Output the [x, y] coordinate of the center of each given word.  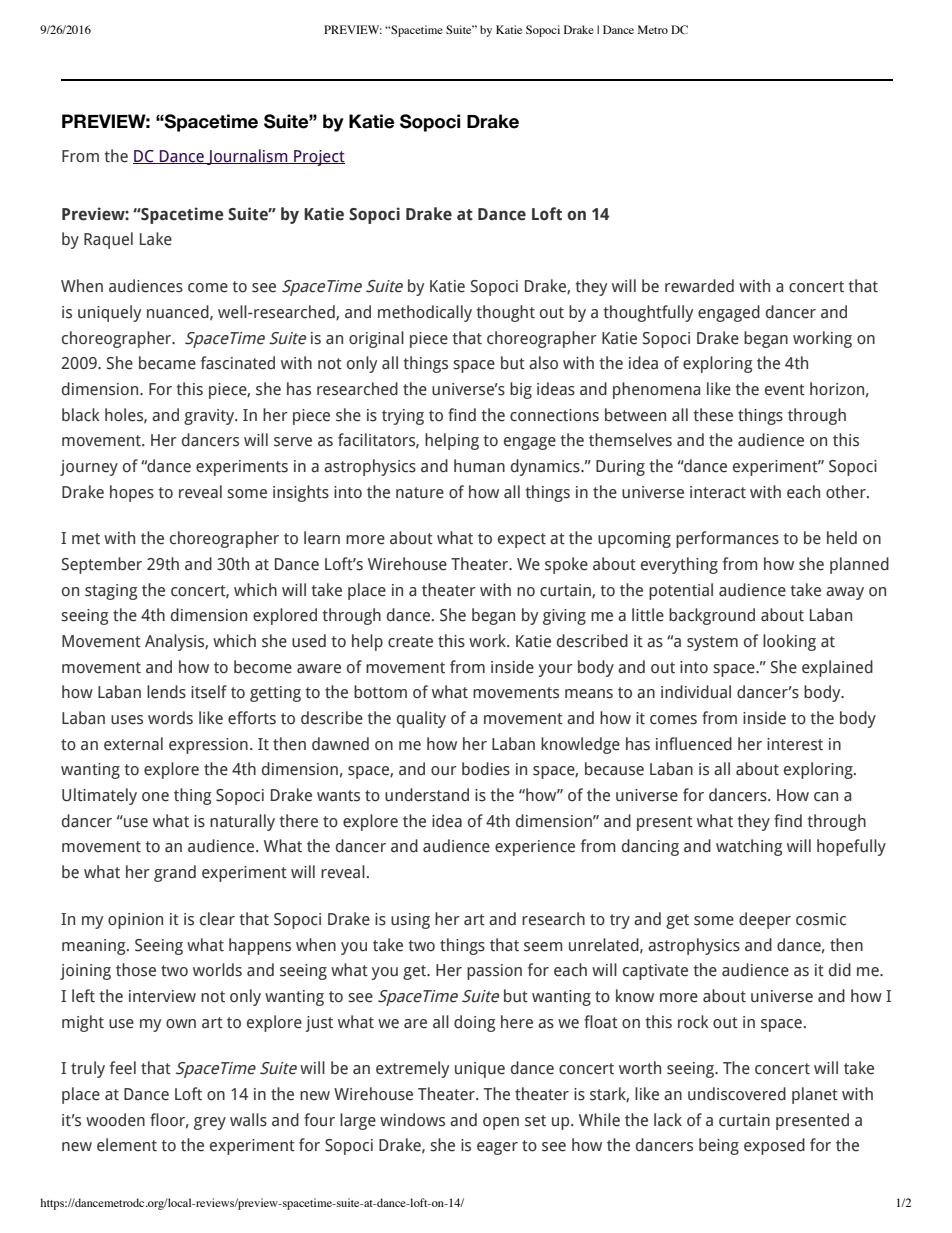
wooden [115, 1120]
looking [789, 642]
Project [318, 158]
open [501, 1123]
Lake [156, 239]
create [410, 642]
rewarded [699, 286]
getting [275, 694]
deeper [765, 920]
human [479, 466]
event [785, 390]
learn [322, 538]
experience [535, 848]
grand [175, 873]
